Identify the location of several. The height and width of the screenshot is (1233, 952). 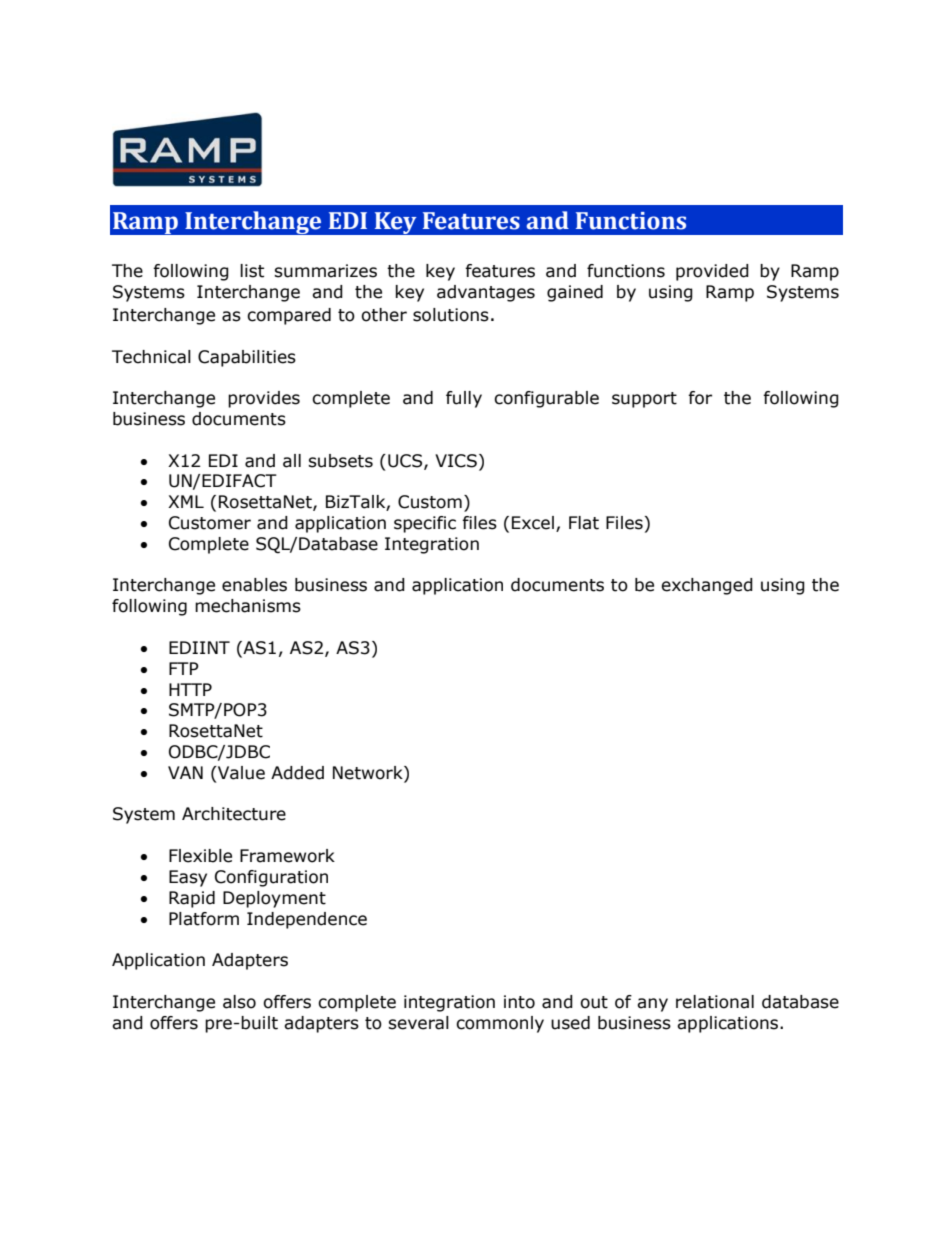
(418, 1023).
